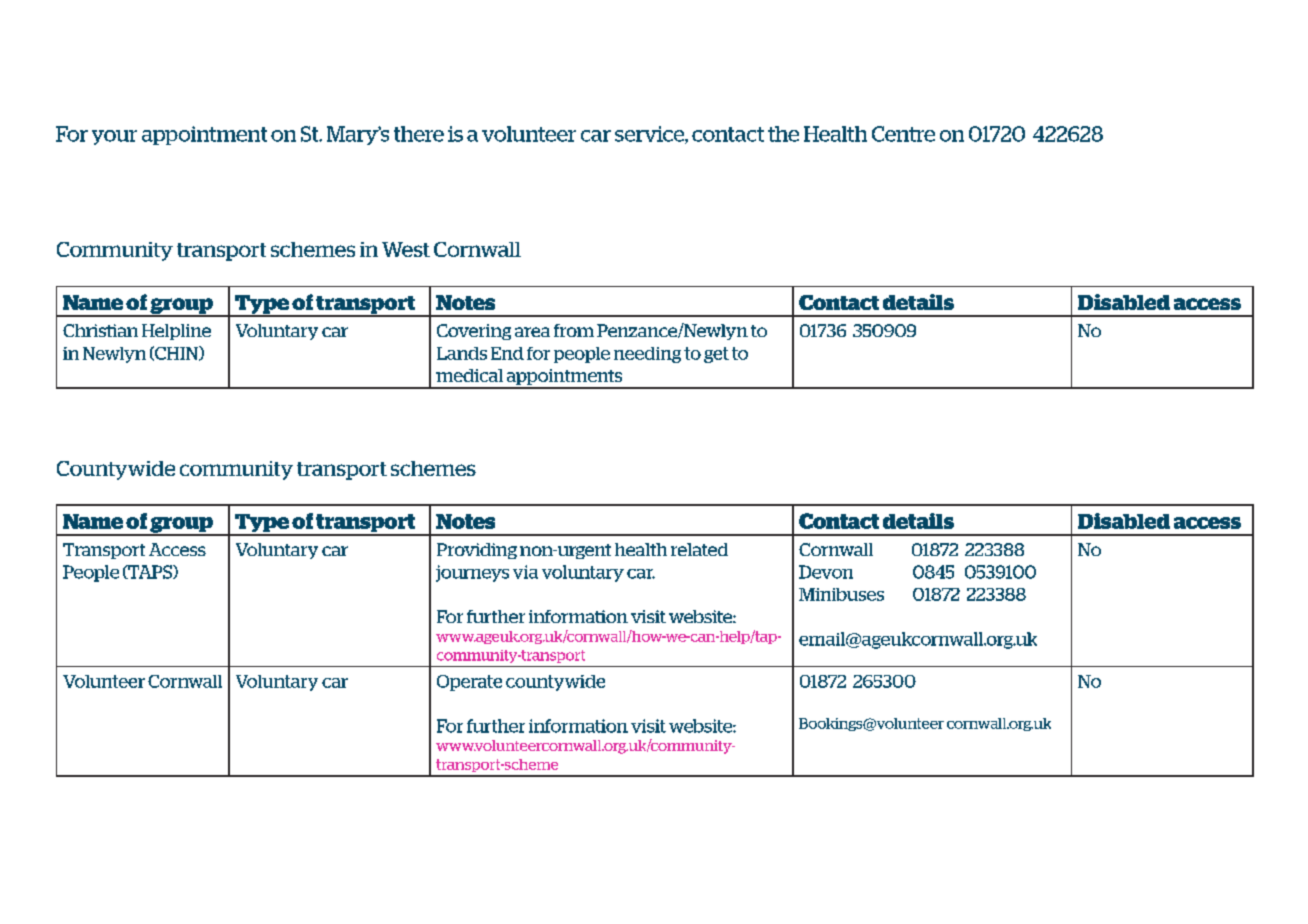 The height and width of the image is (924, 1308). Describe the element at coordinates (469, 683) in the image. I see `Operate` at that location.
